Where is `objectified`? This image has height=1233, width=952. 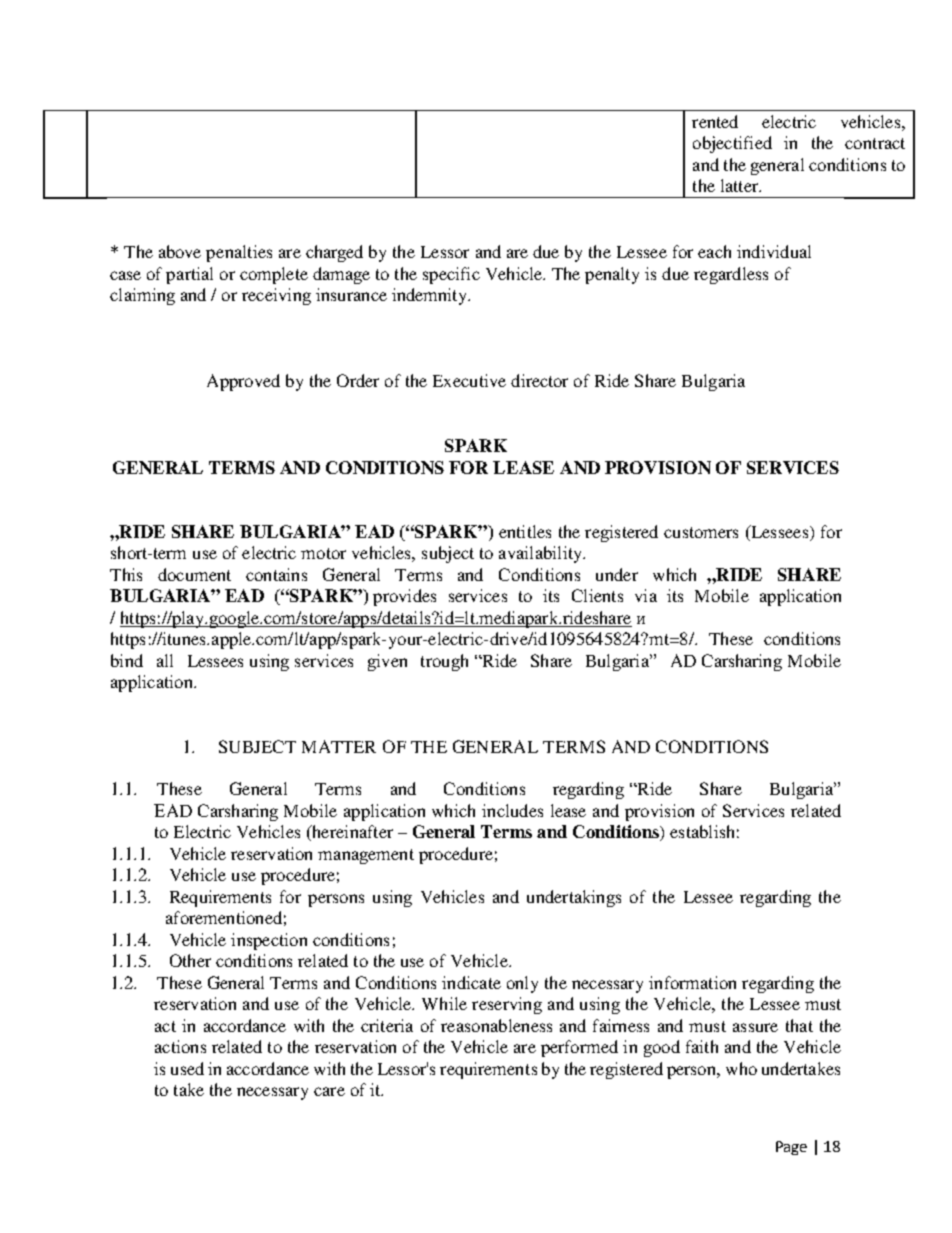
objectified is located at coordinates (732, 144).
